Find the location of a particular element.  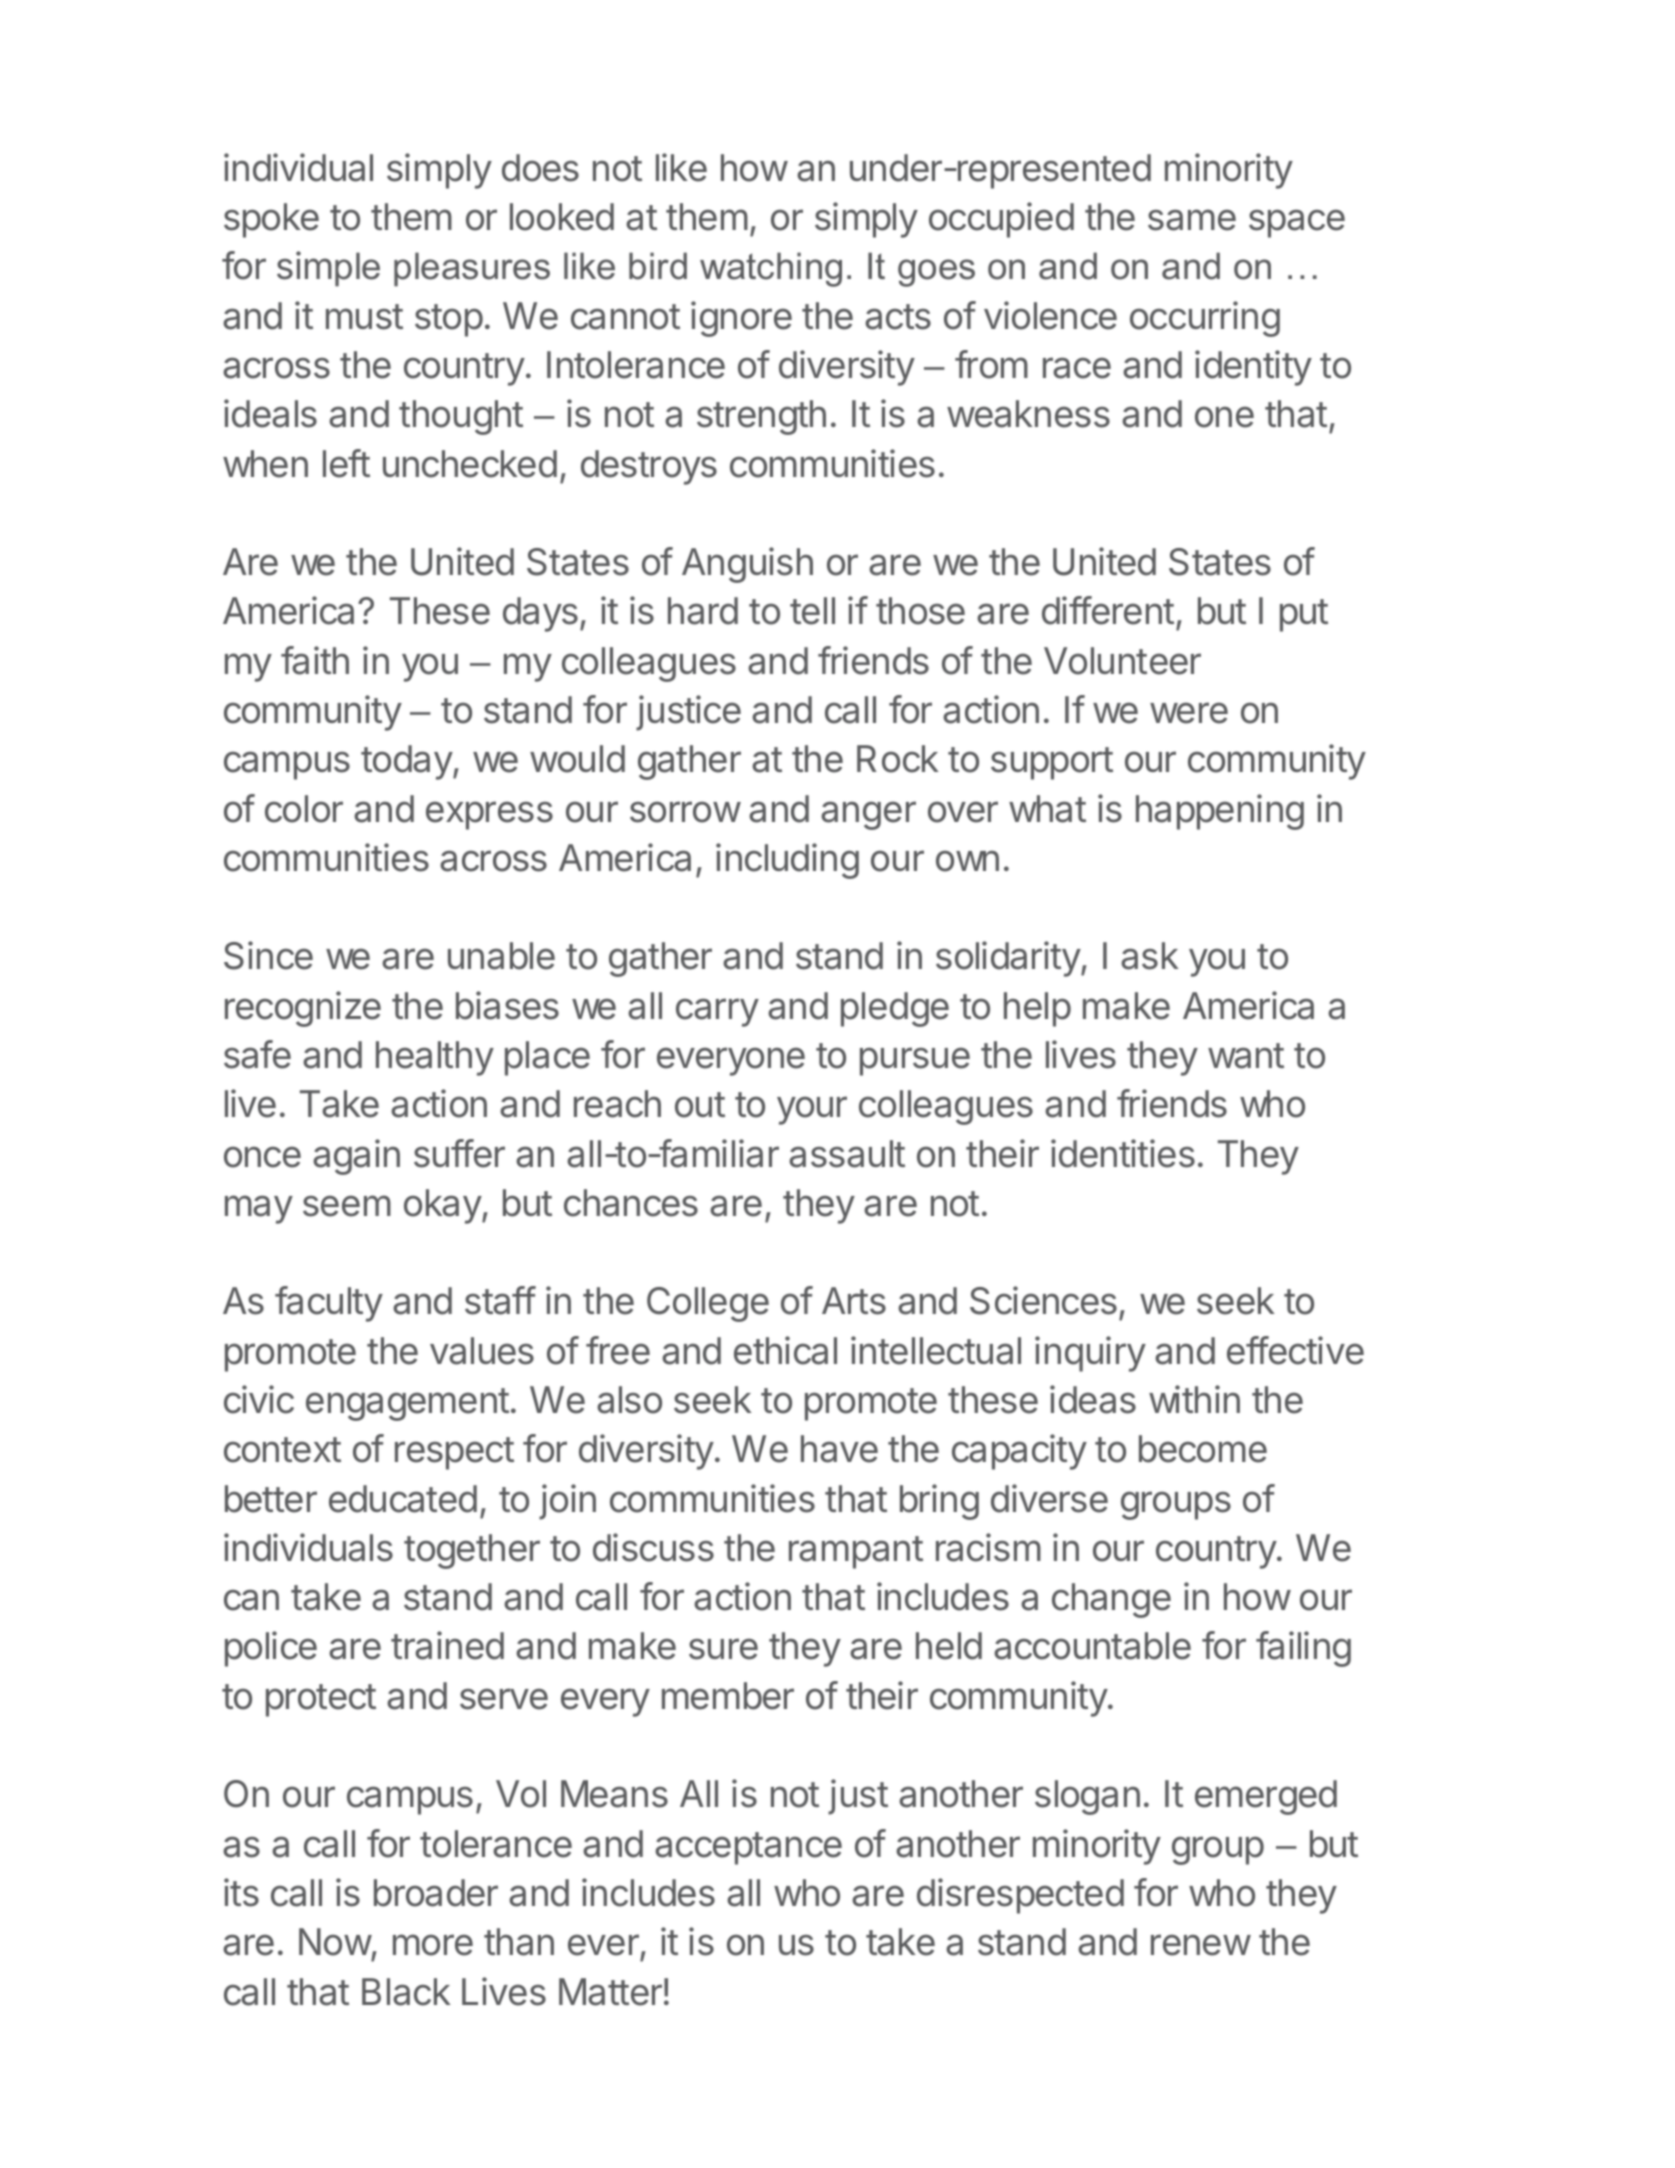

simple is located at coordinates (328, 269).
